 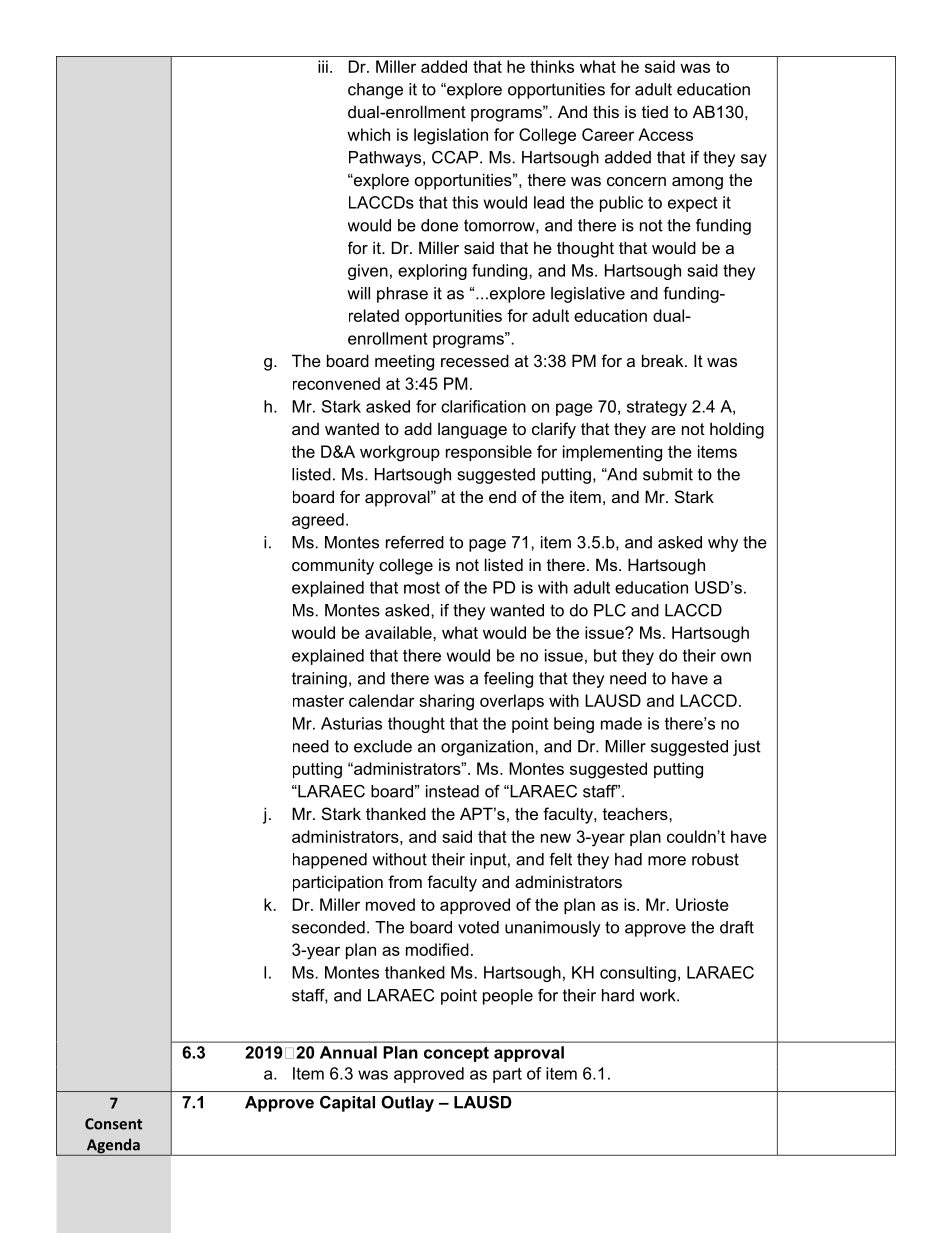 I want to click on community, so click(x=333, y=566).
